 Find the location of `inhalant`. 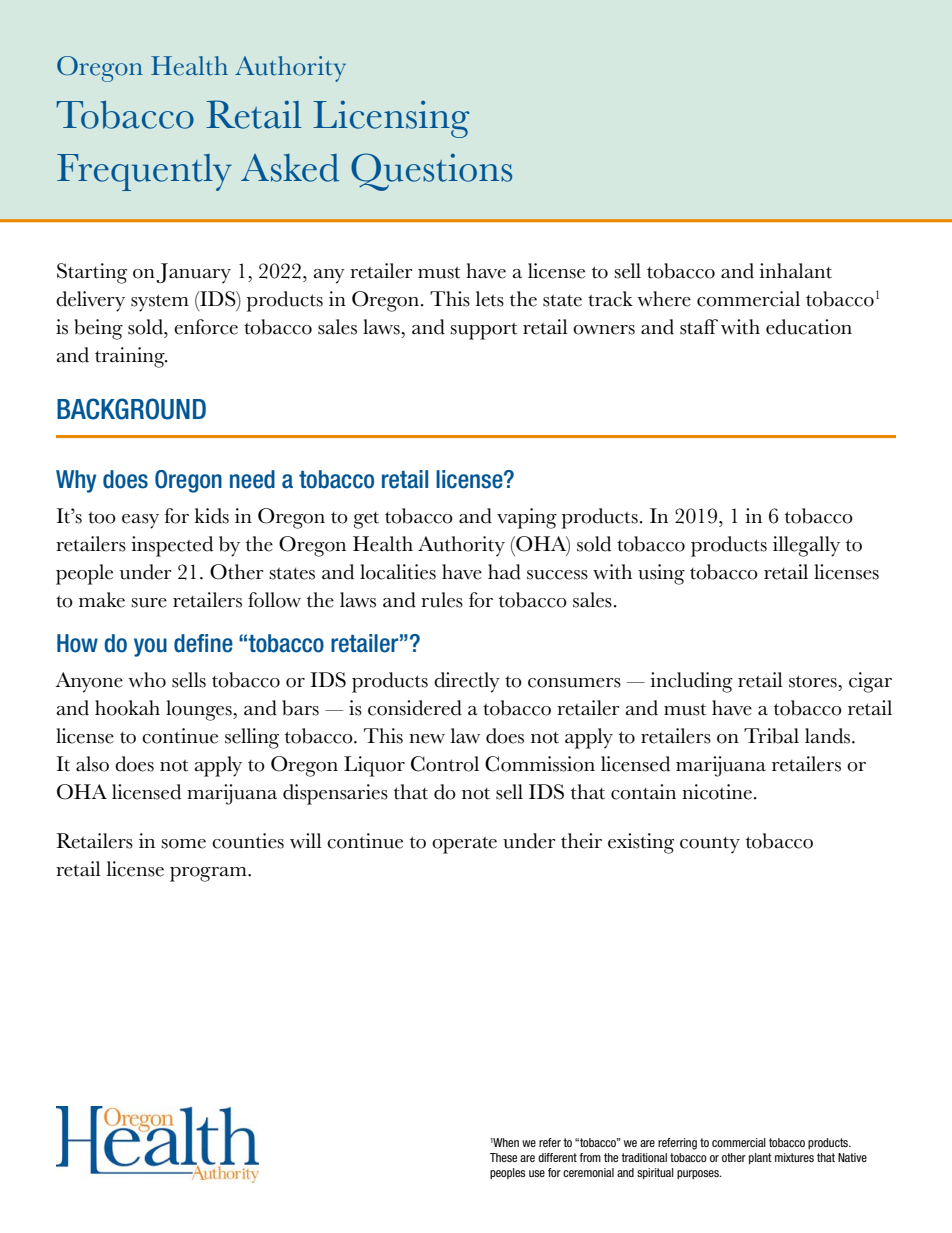

inhalant is located at coordinates (795, 271).
